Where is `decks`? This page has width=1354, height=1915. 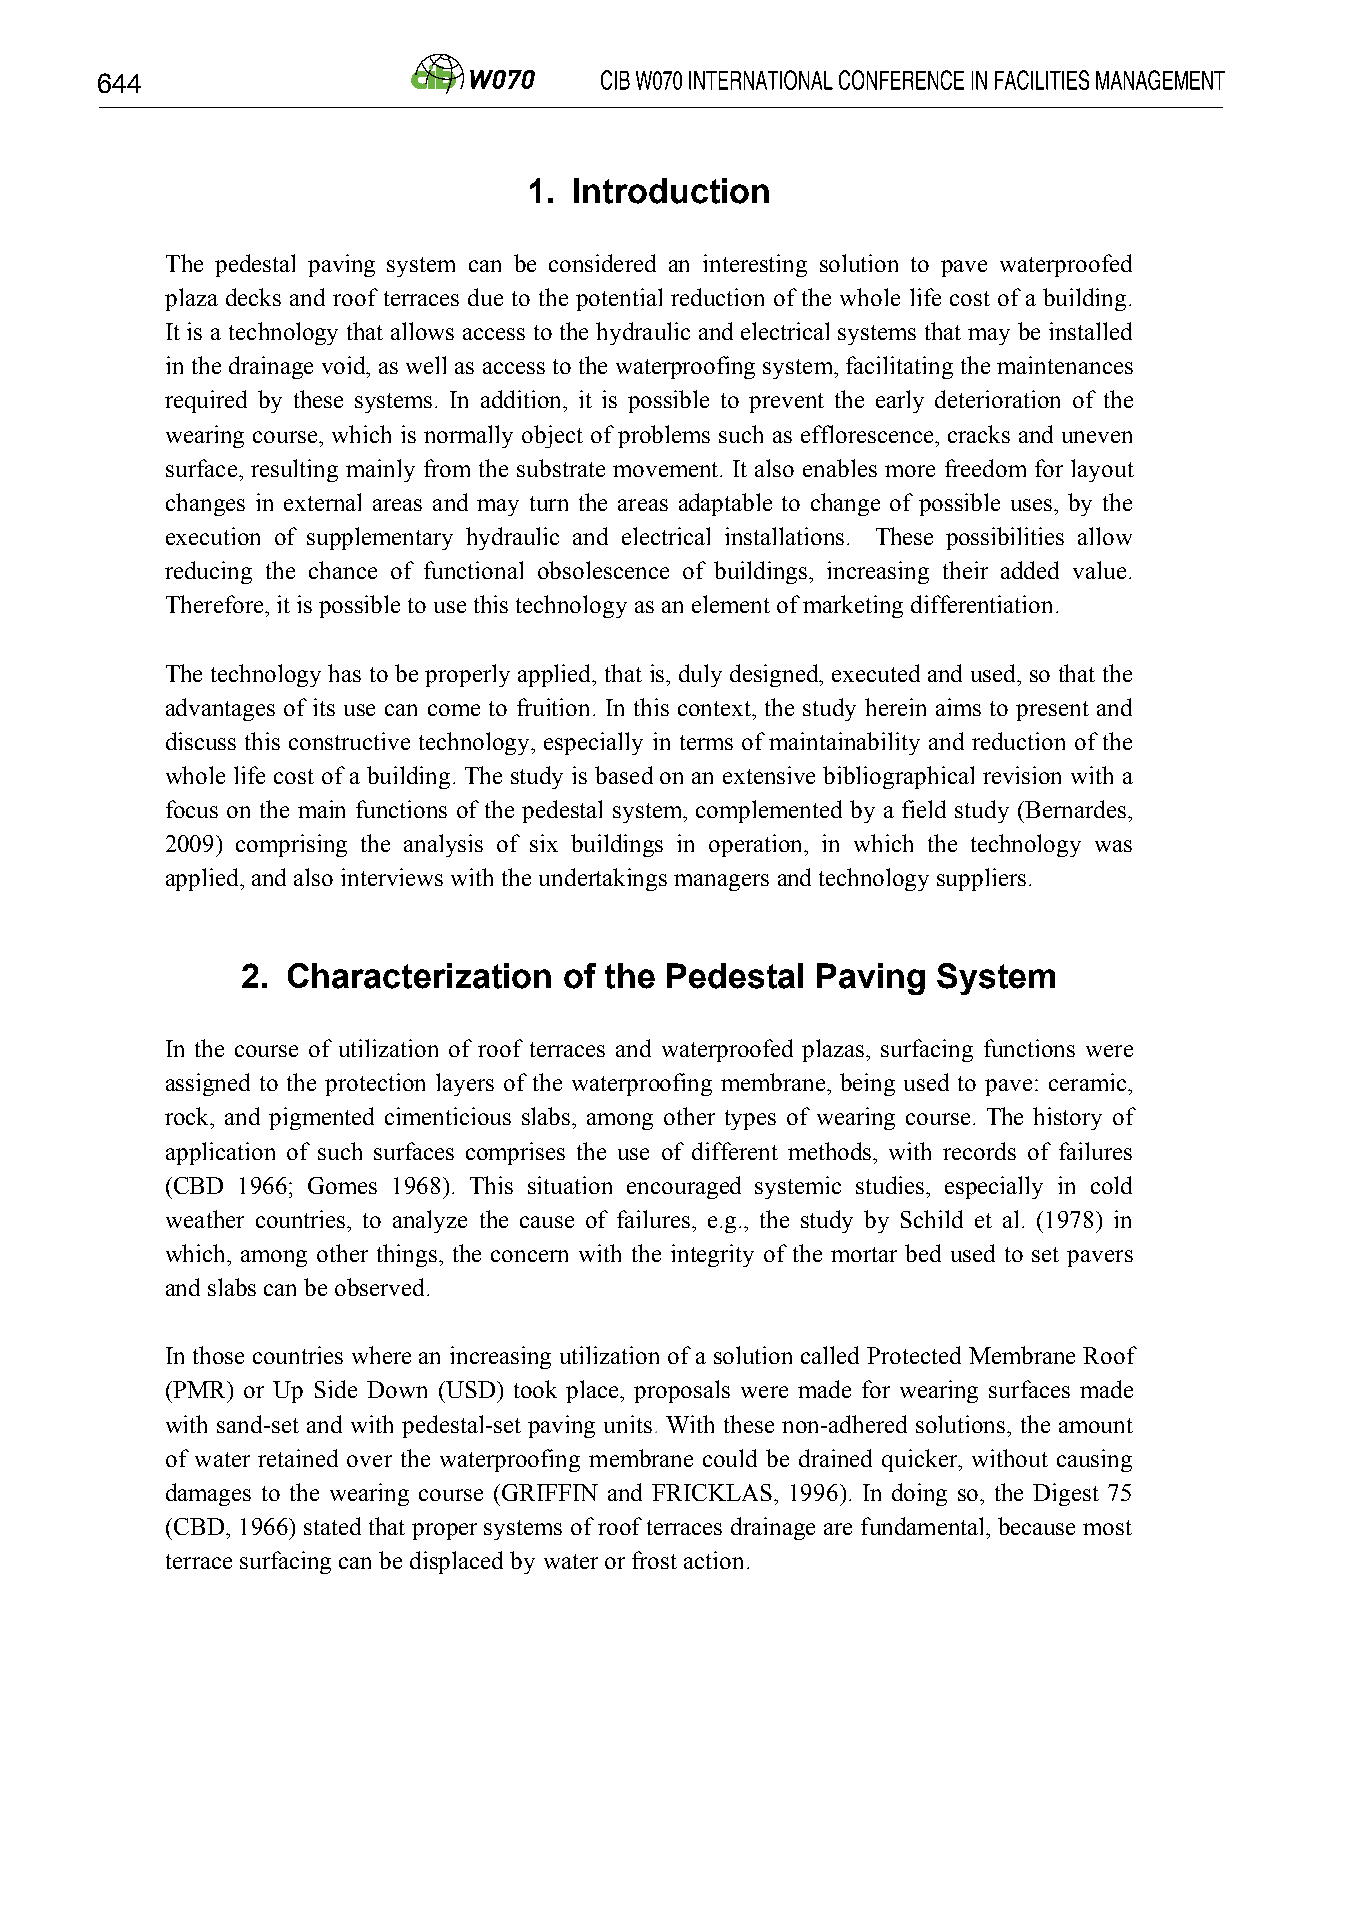
decks is located at coordinates (253, 297).
